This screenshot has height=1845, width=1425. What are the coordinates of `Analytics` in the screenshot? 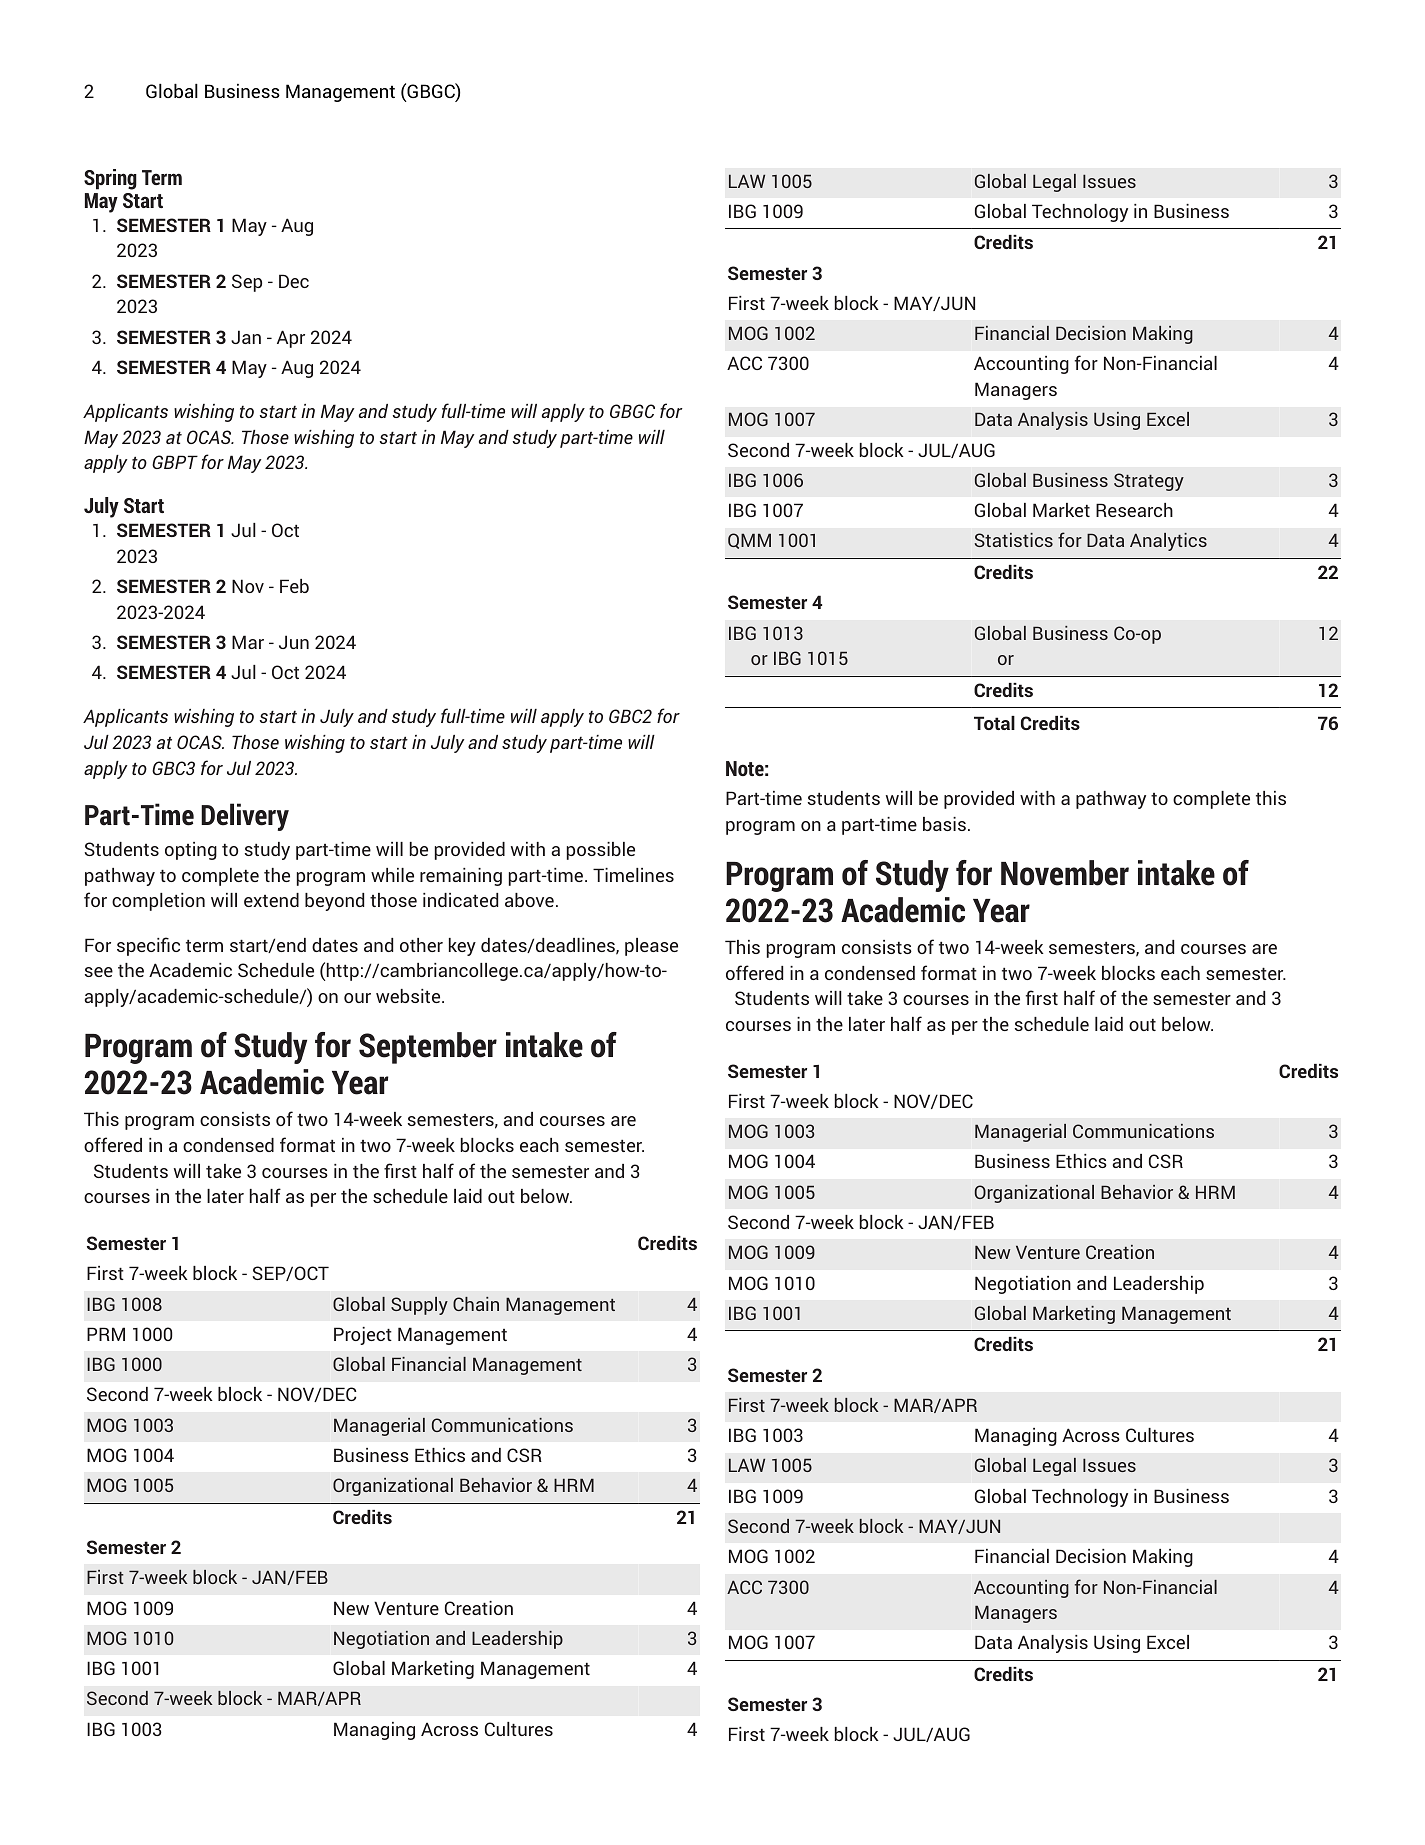 It's located at (1168, 542).
